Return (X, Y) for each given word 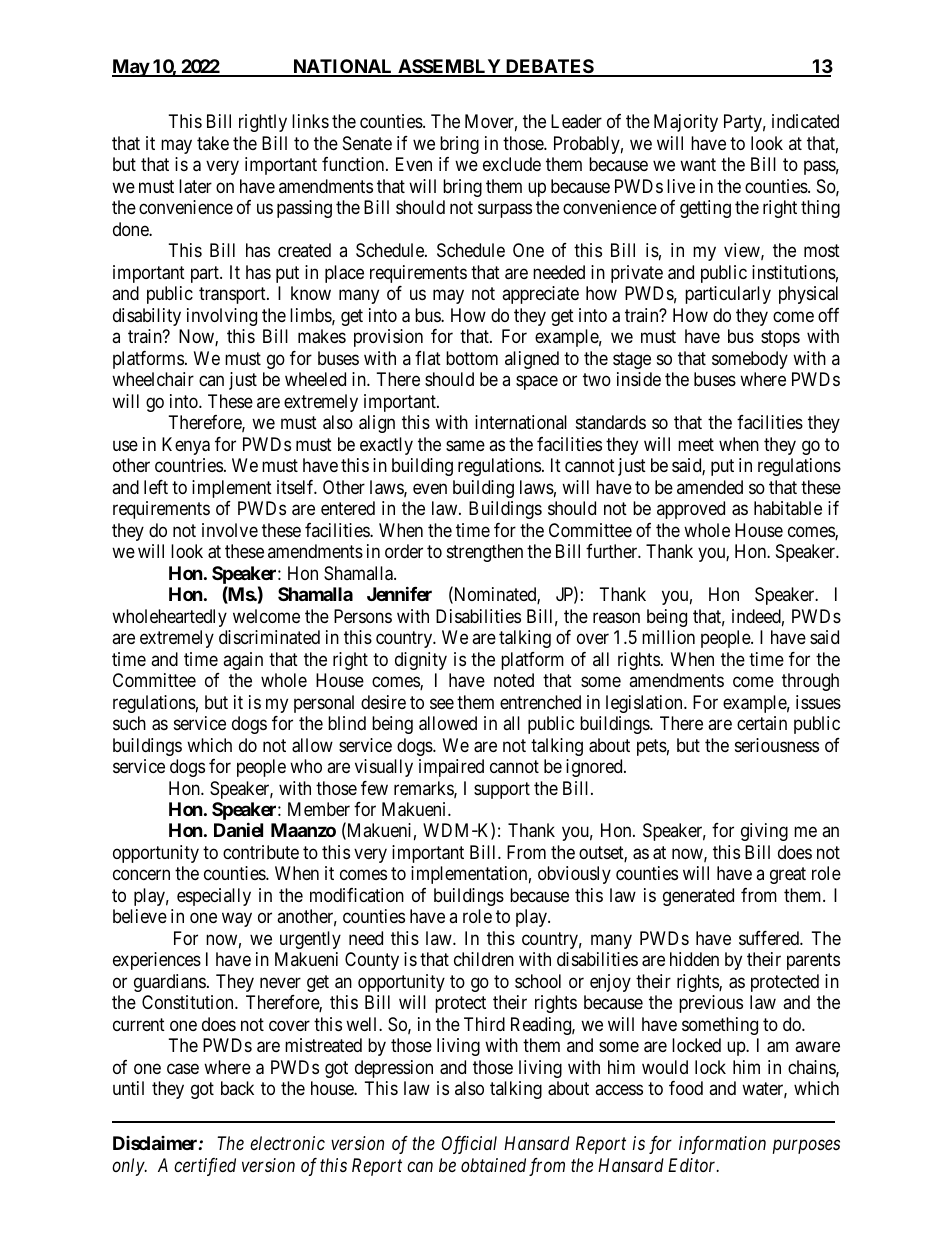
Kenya (186, 446)
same (465, 446)
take (213, 143)
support (502, 790)
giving (764, 832)
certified (205, 1167)
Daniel (238, 830)
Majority (686, 123)
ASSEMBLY (449, 67)
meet (696, 444)
